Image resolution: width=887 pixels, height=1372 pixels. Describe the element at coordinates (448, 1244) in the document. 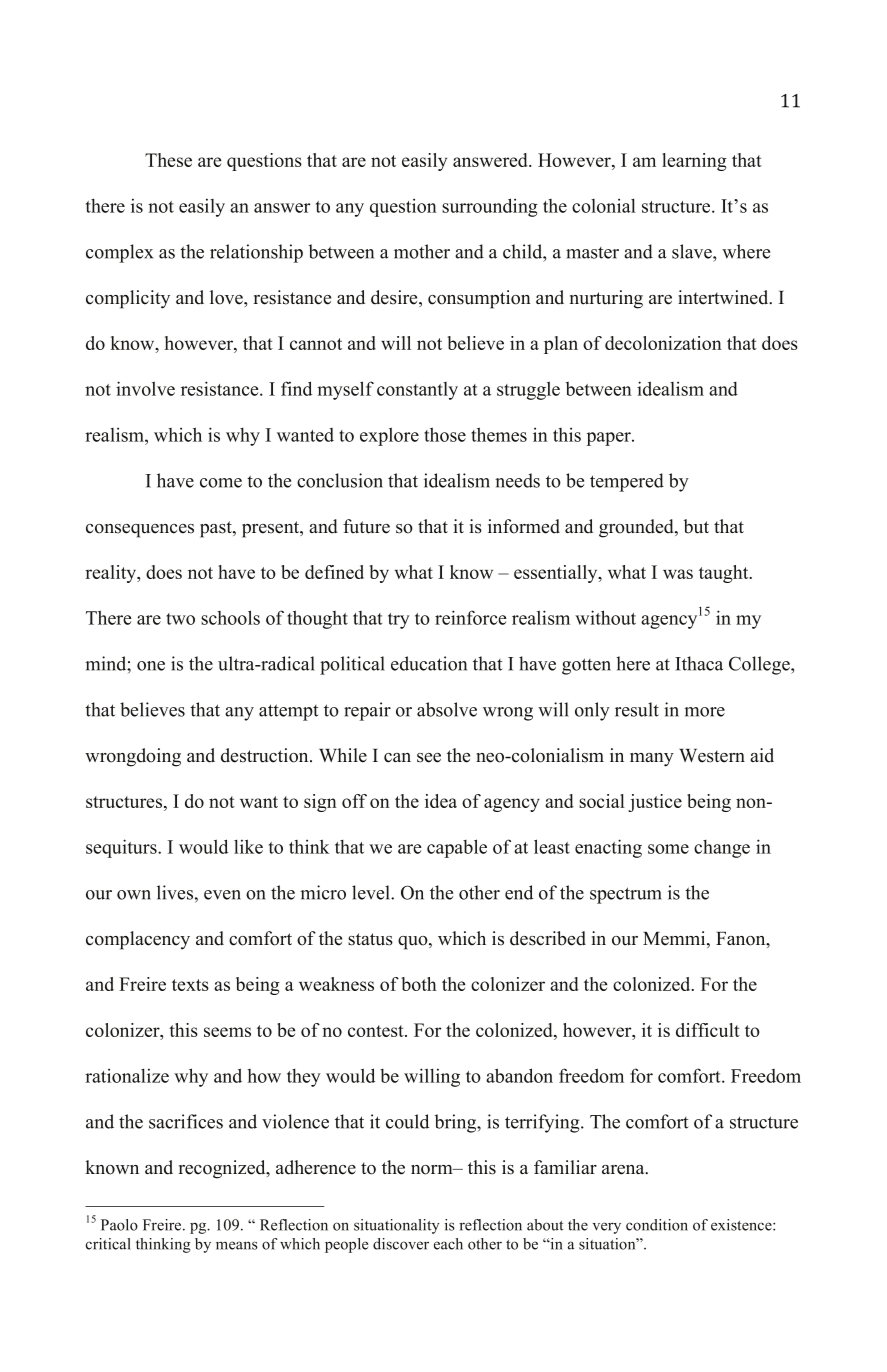

I see `each` at that location.
